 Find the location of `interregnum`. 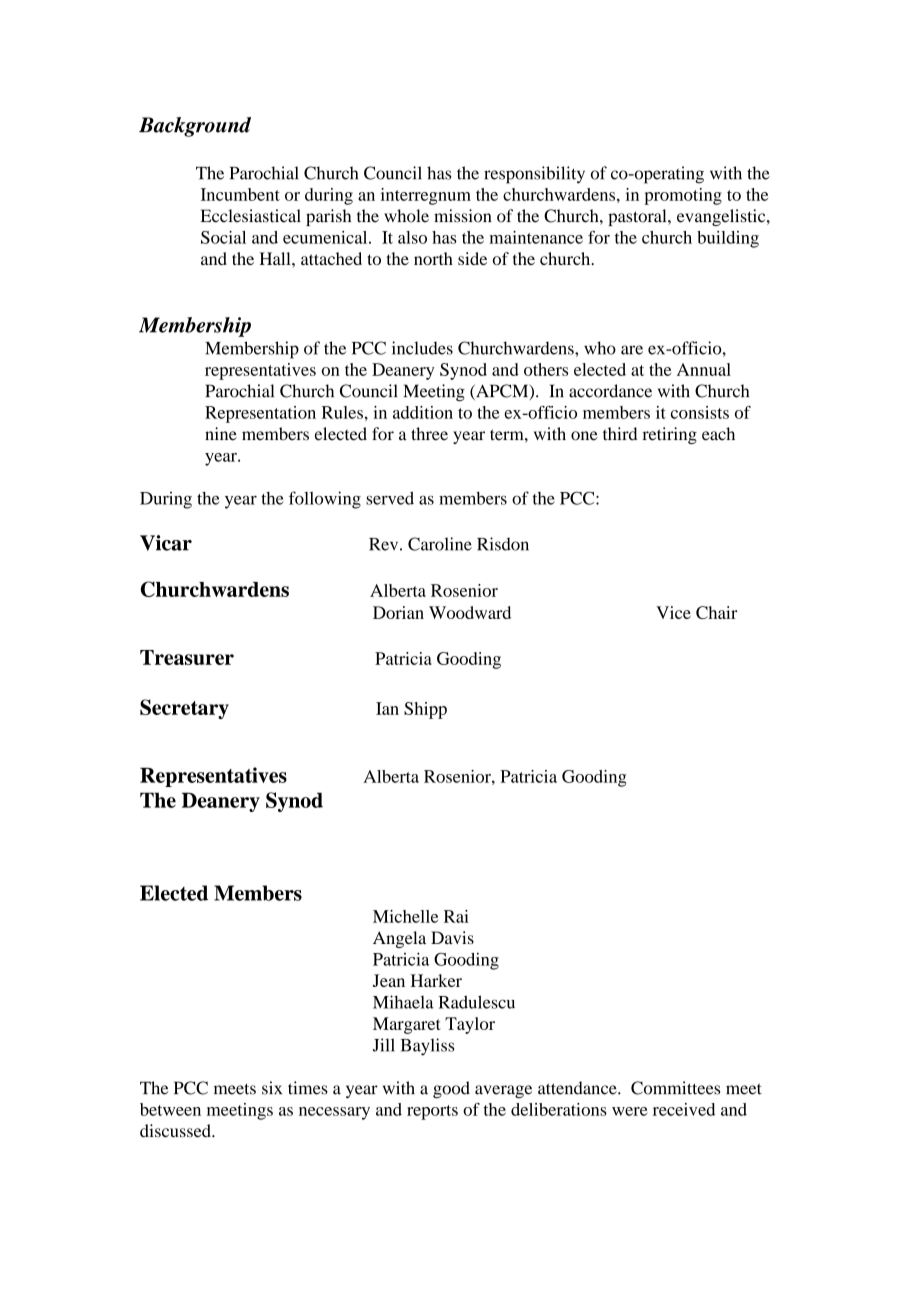

interregnum is located at coordinates (426, 196).
